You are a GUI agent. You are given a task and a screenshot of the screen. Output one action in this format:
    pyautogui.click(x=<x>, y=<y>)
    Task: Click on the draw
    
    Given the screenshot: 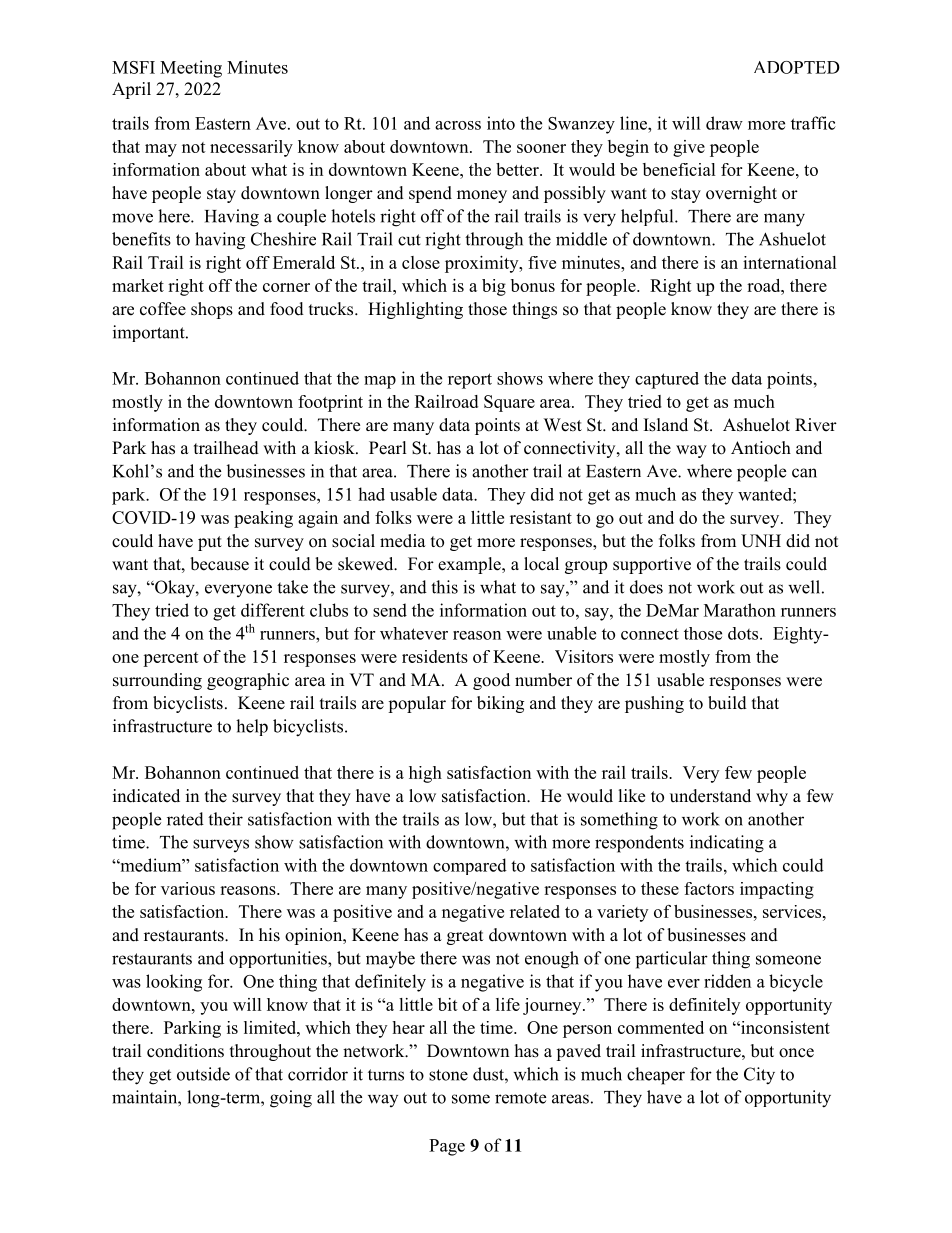 What is the action you would take?
    pyautogui.click(x=724, y=123)
